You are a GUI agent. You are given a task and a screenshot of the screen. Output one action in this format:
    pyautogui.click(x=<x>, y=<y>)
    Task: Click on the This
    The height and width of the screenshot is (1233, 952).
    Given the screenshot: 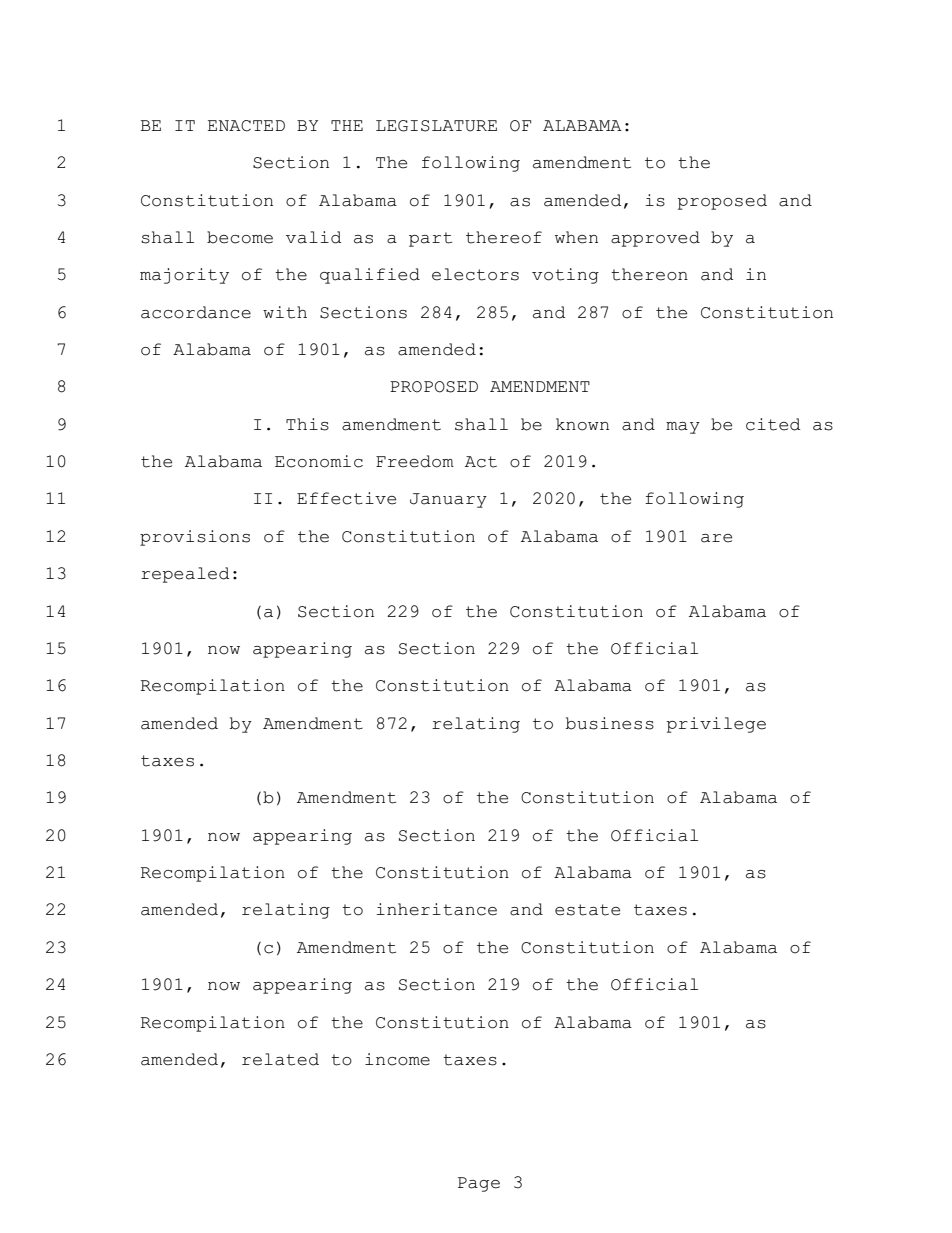 What is the action you would take?
    pyautogui.click(x=307, y=424)
